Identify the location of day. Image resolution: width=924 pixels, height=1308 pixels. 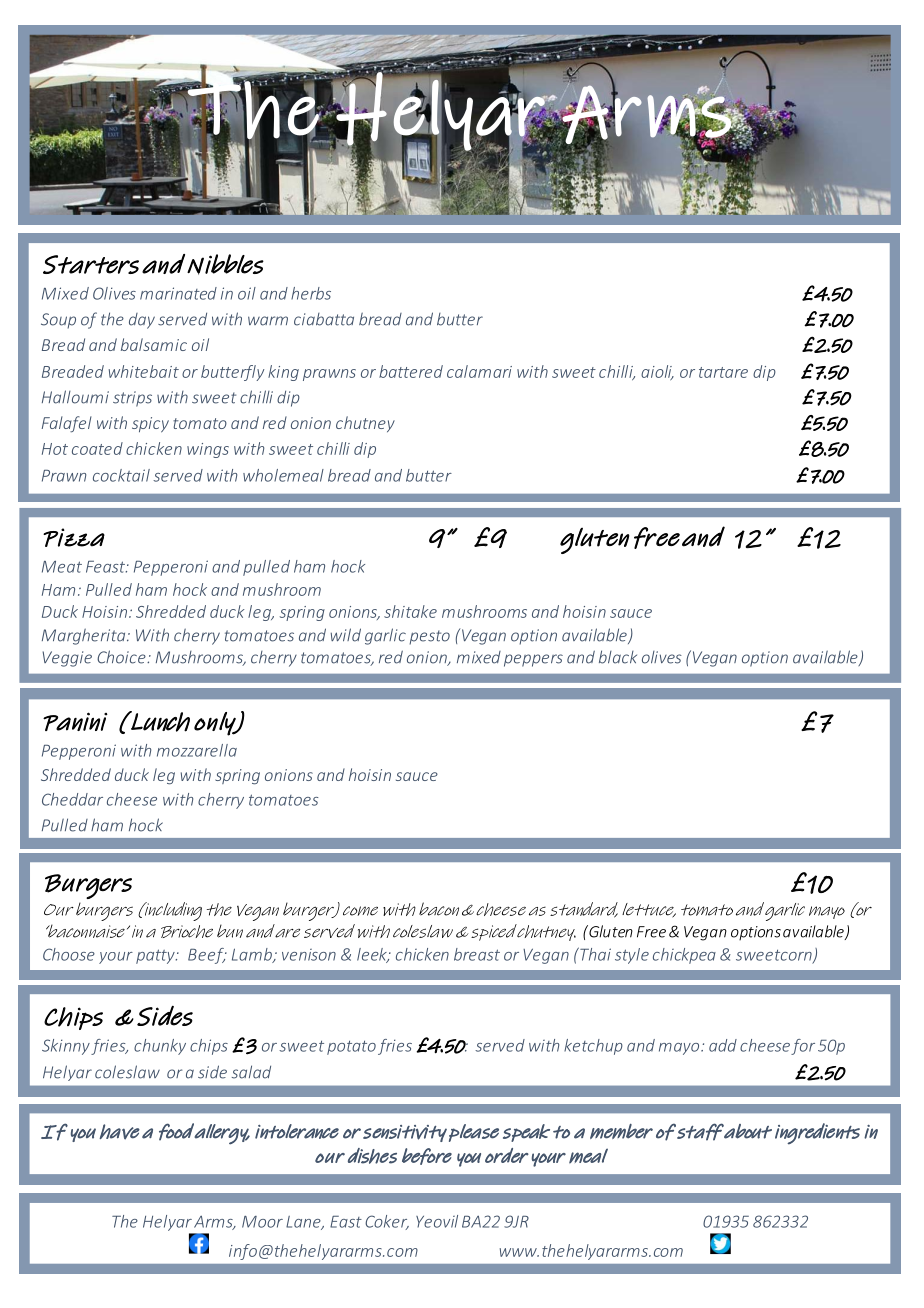
(142, 321).
